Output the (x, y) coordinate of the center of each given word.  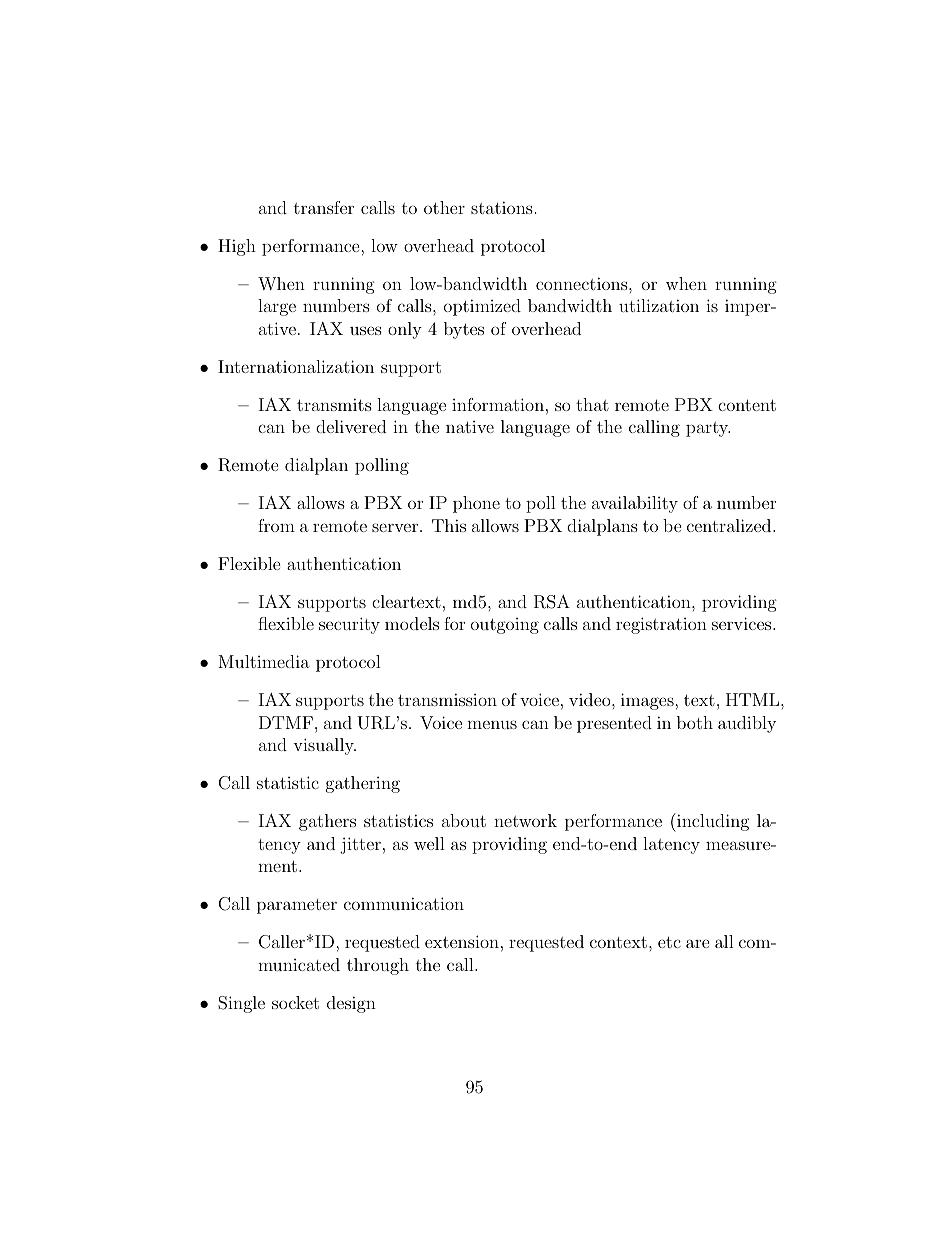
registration (661, 625)
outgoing (505, 626)
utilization (659, 305)
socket (295, 1002)
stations (502, 207)
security (349, 625)
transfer (324, 207)
